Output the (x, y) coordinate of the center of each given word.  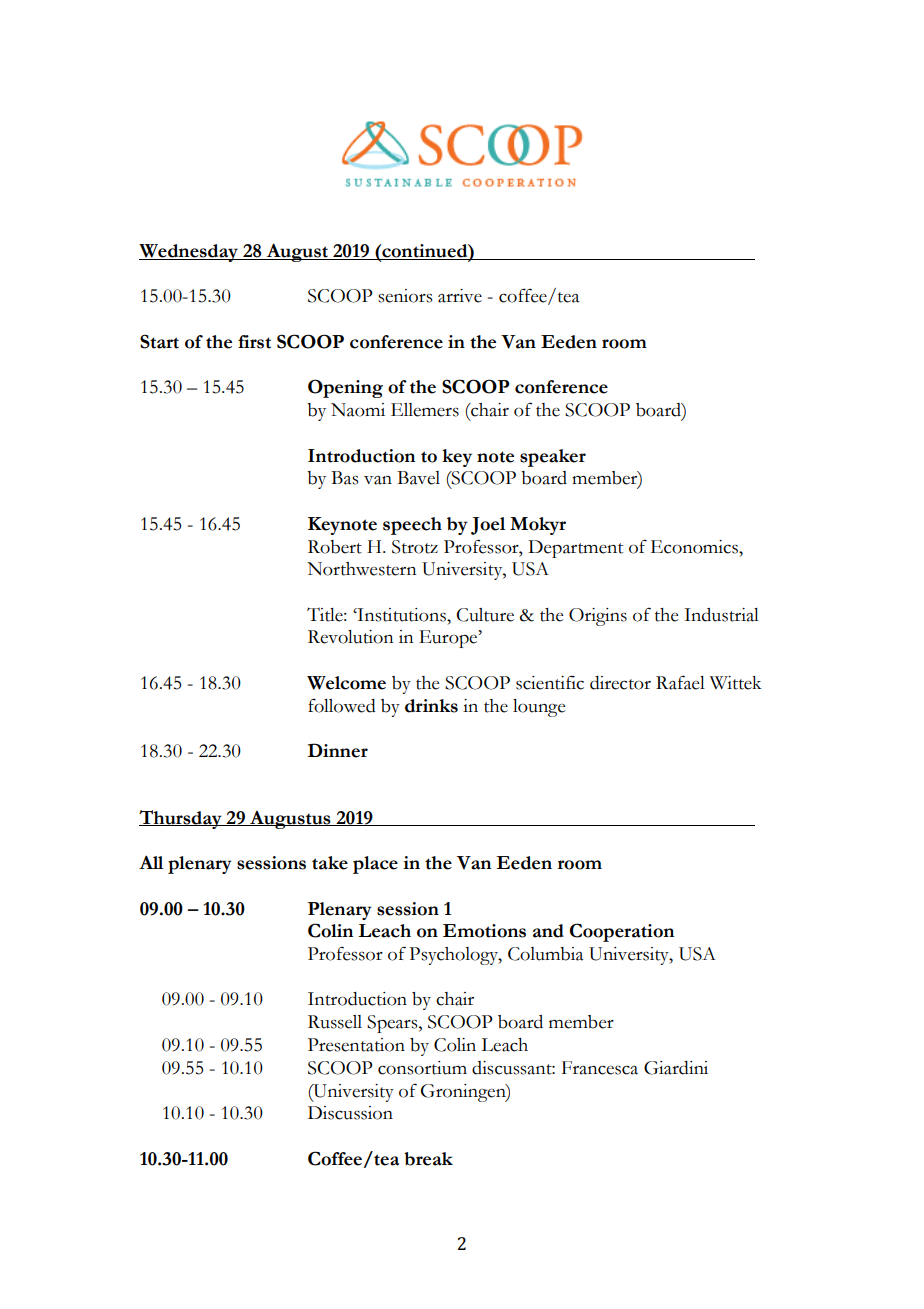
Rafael (680, 682)
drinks (431, 706)
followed (342, 705)
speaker (553, 458)
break (428, 1159)
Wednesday (189, 253)
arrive (460, 296)
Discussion (350, 1113)
